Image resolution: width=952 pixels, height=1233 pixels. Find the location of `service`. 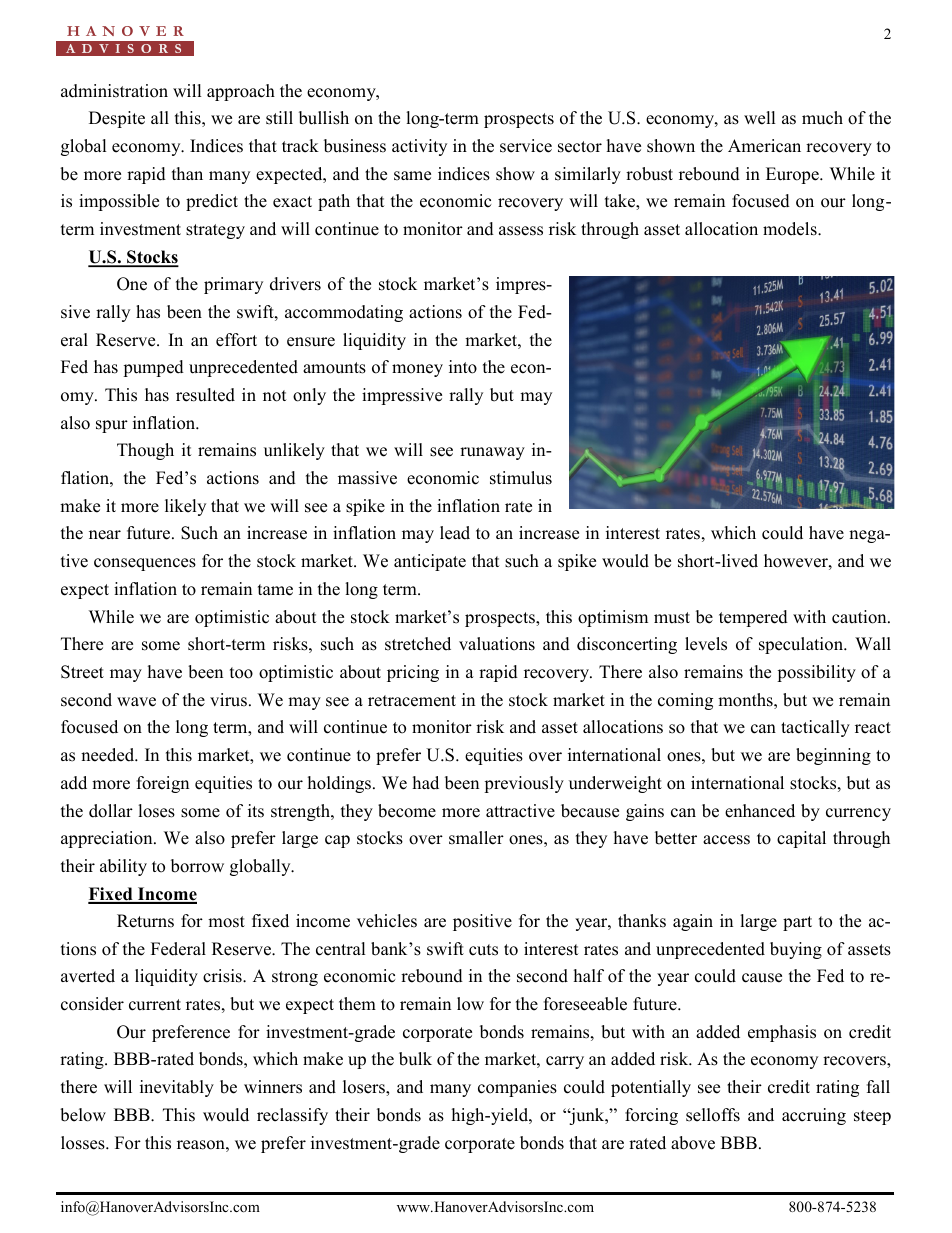

service is located at coordinates (526, 146).
